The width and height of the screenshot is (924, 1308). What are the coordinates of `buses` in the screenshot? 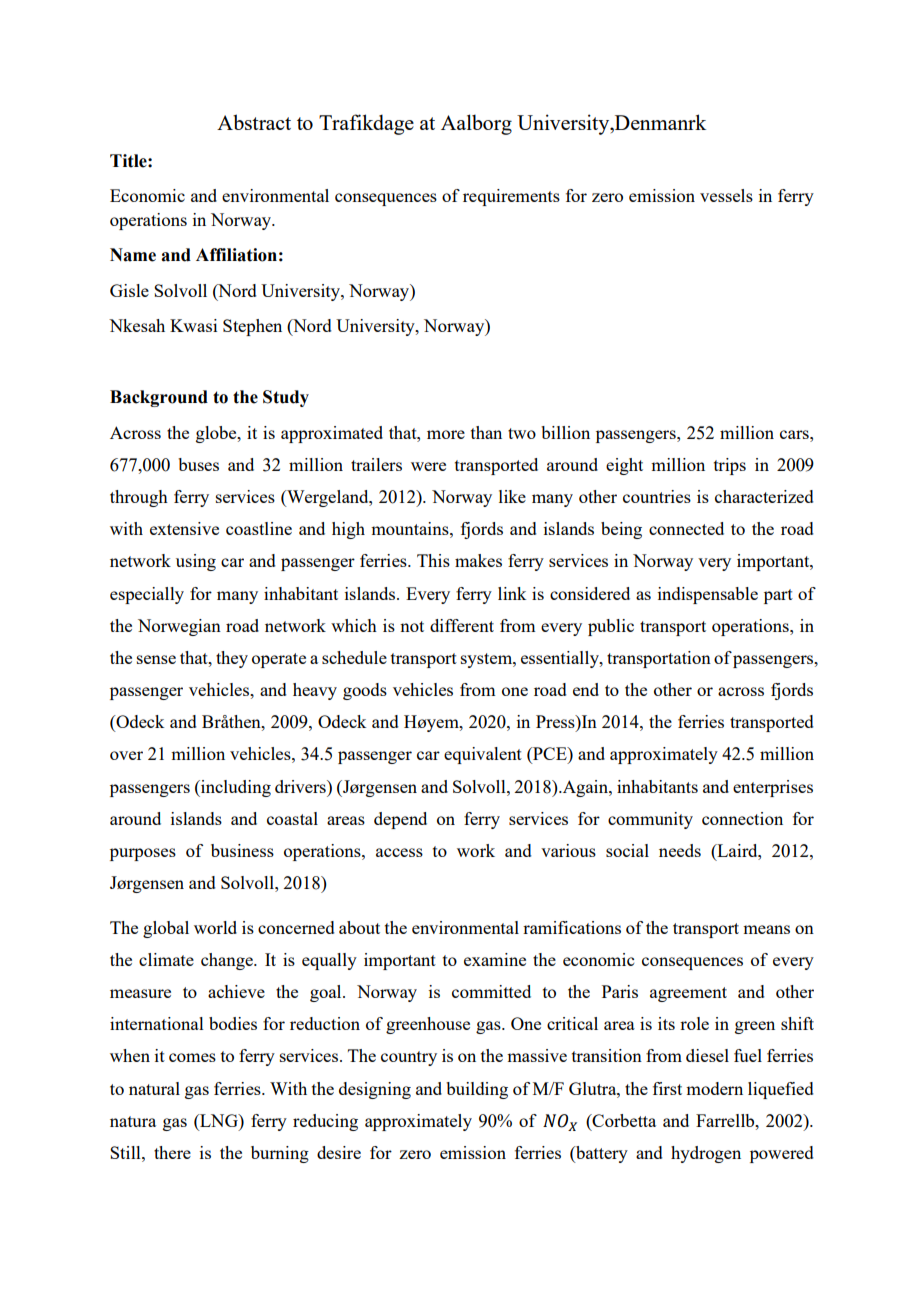 It's located at (198, 464).
